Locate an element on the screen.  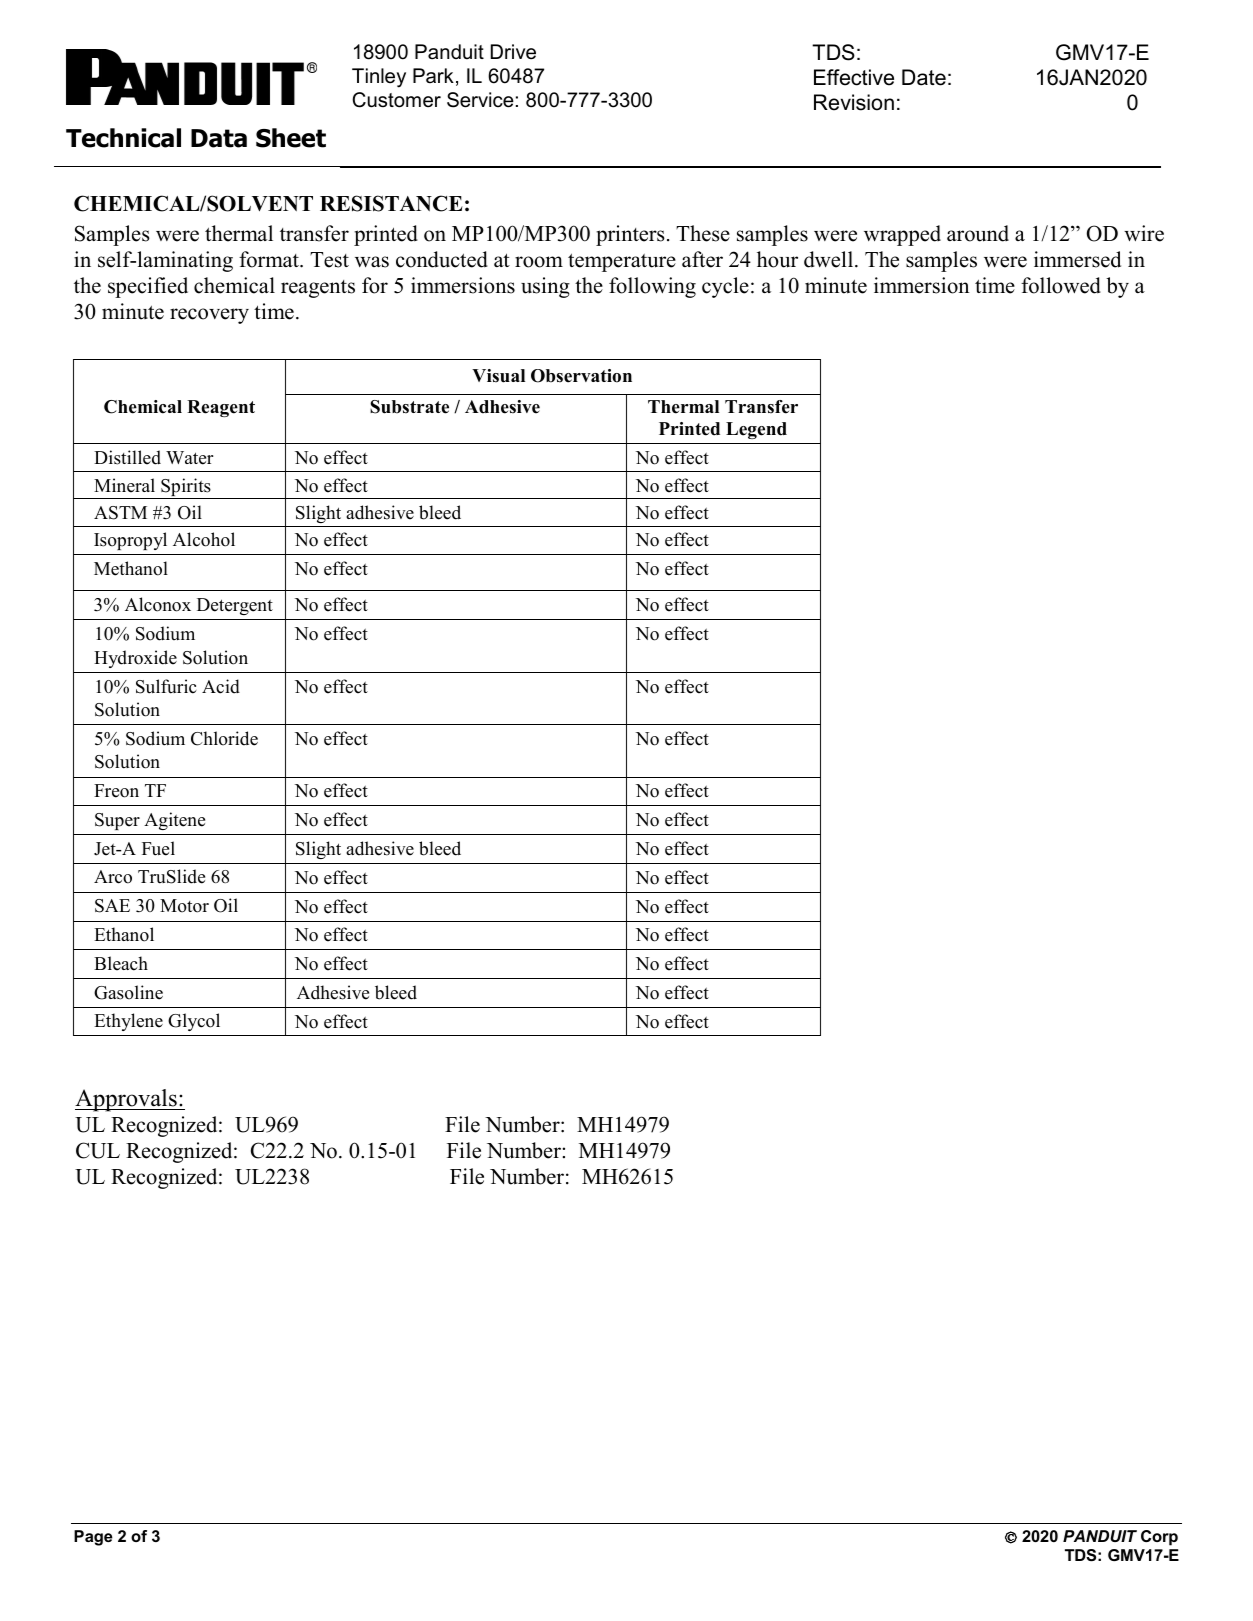
Chloride is located at coordinates (224, 738).
